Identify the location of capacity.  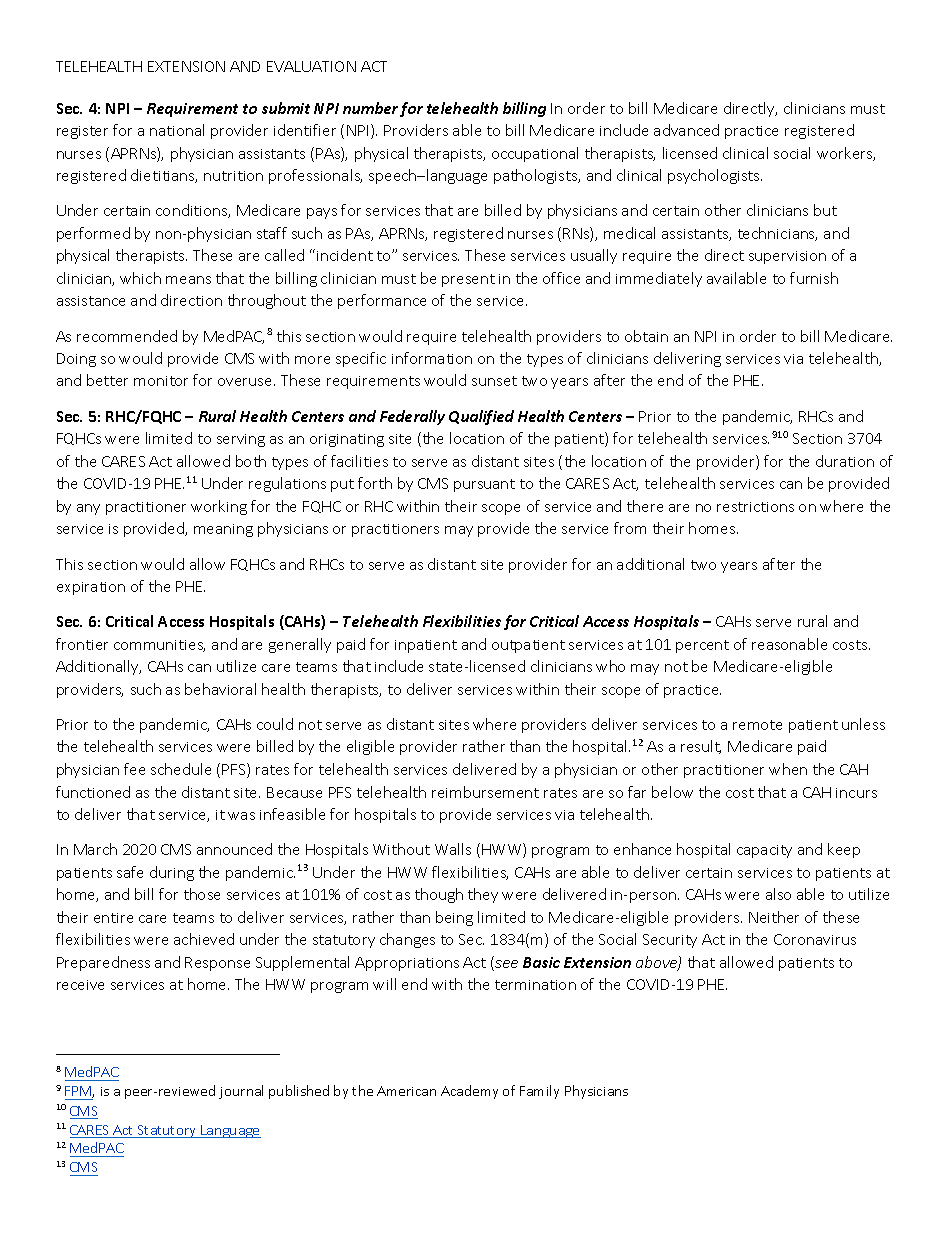
(764, 851).
